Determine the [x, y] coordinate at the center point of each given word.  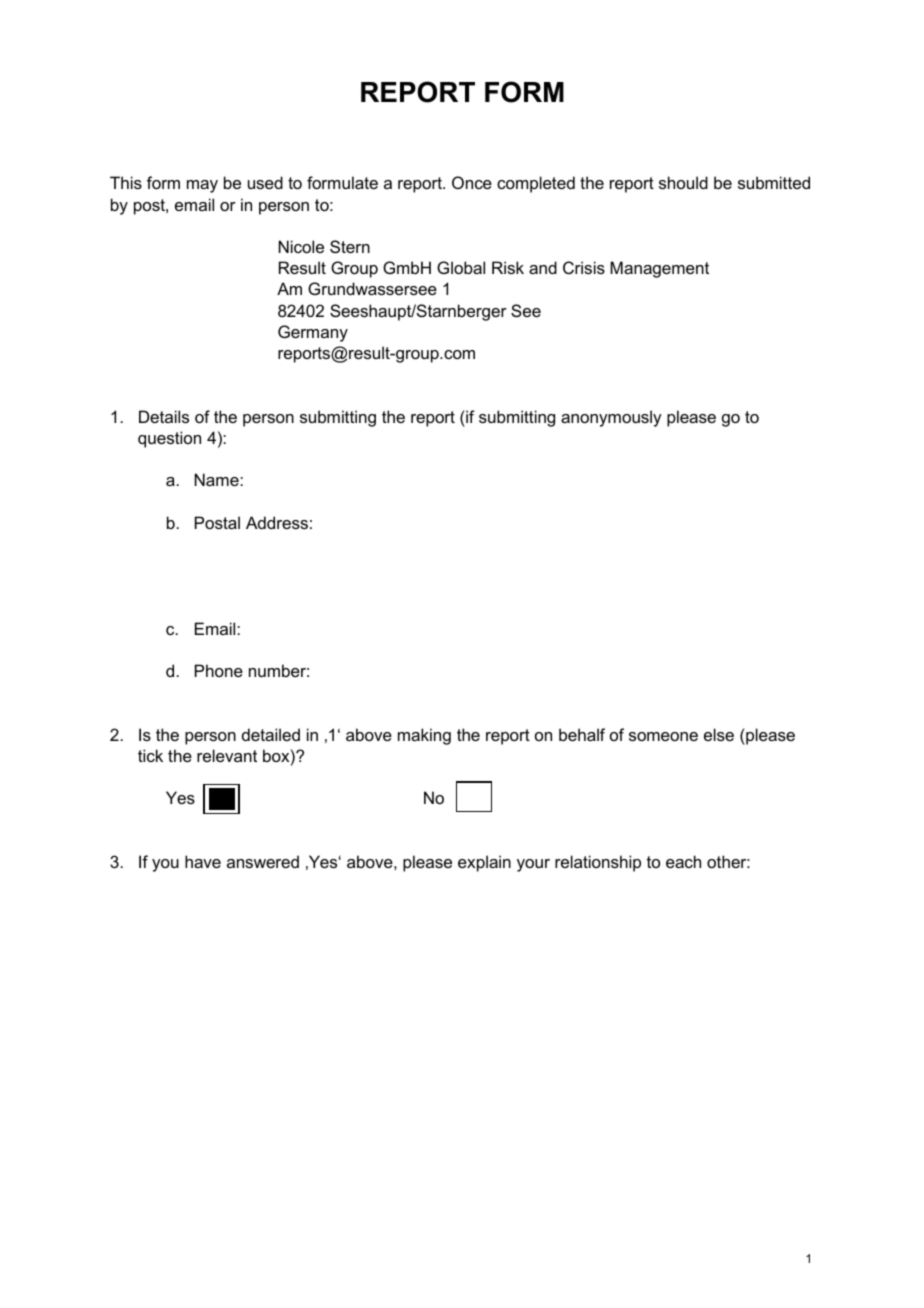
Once [472, 182]
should [683, 182]
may [202, 186]
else [719, 734]
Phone [219, 670]
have [203, 861]
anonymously [611, 418]
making [424, 736]
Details [164, 416]
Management [659, 269]
